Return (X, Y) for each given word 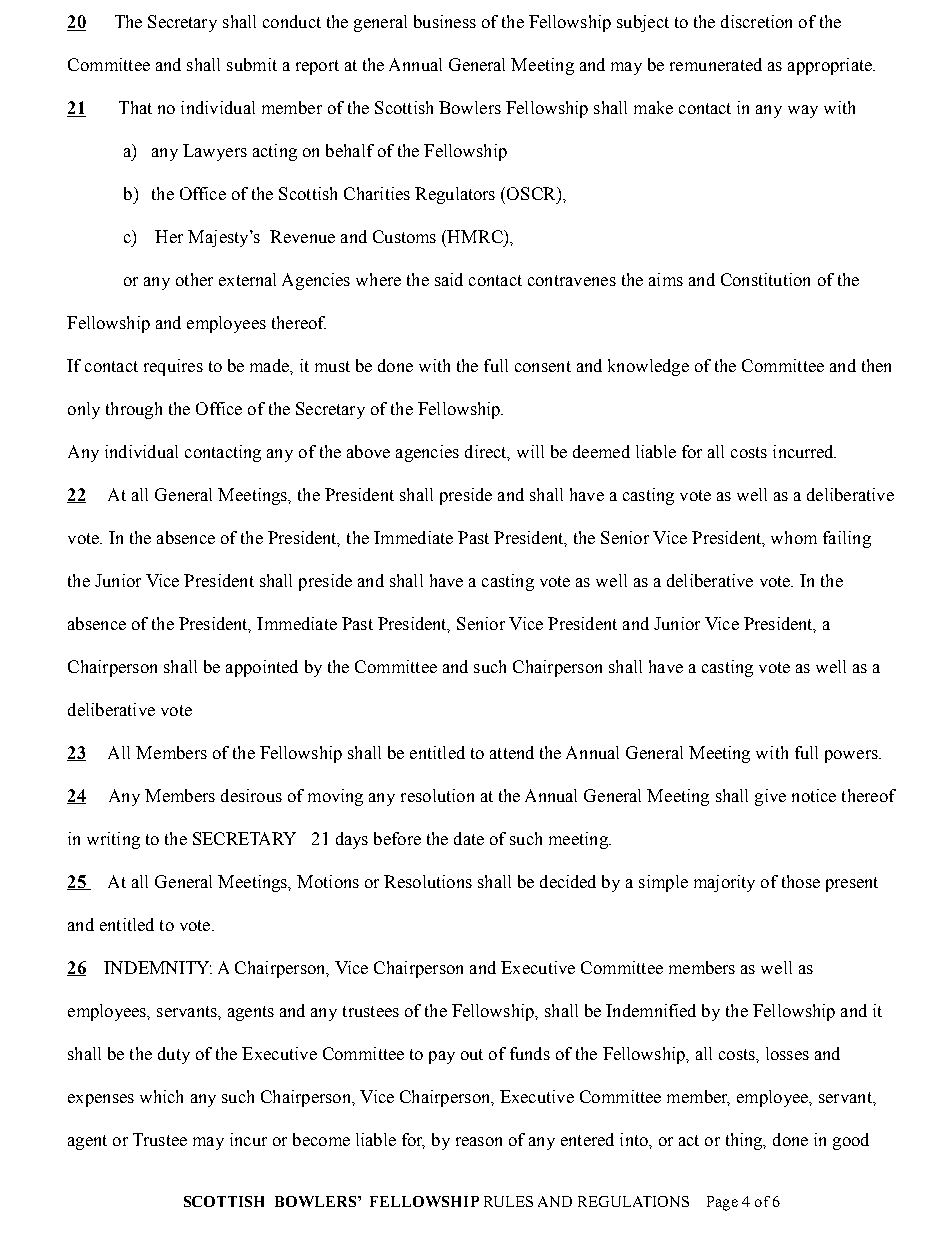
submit (252, 64)
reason (479, 1141)
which (161, 1096)
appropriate (831, 66)
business (445, 21)
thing (745, 1141)
